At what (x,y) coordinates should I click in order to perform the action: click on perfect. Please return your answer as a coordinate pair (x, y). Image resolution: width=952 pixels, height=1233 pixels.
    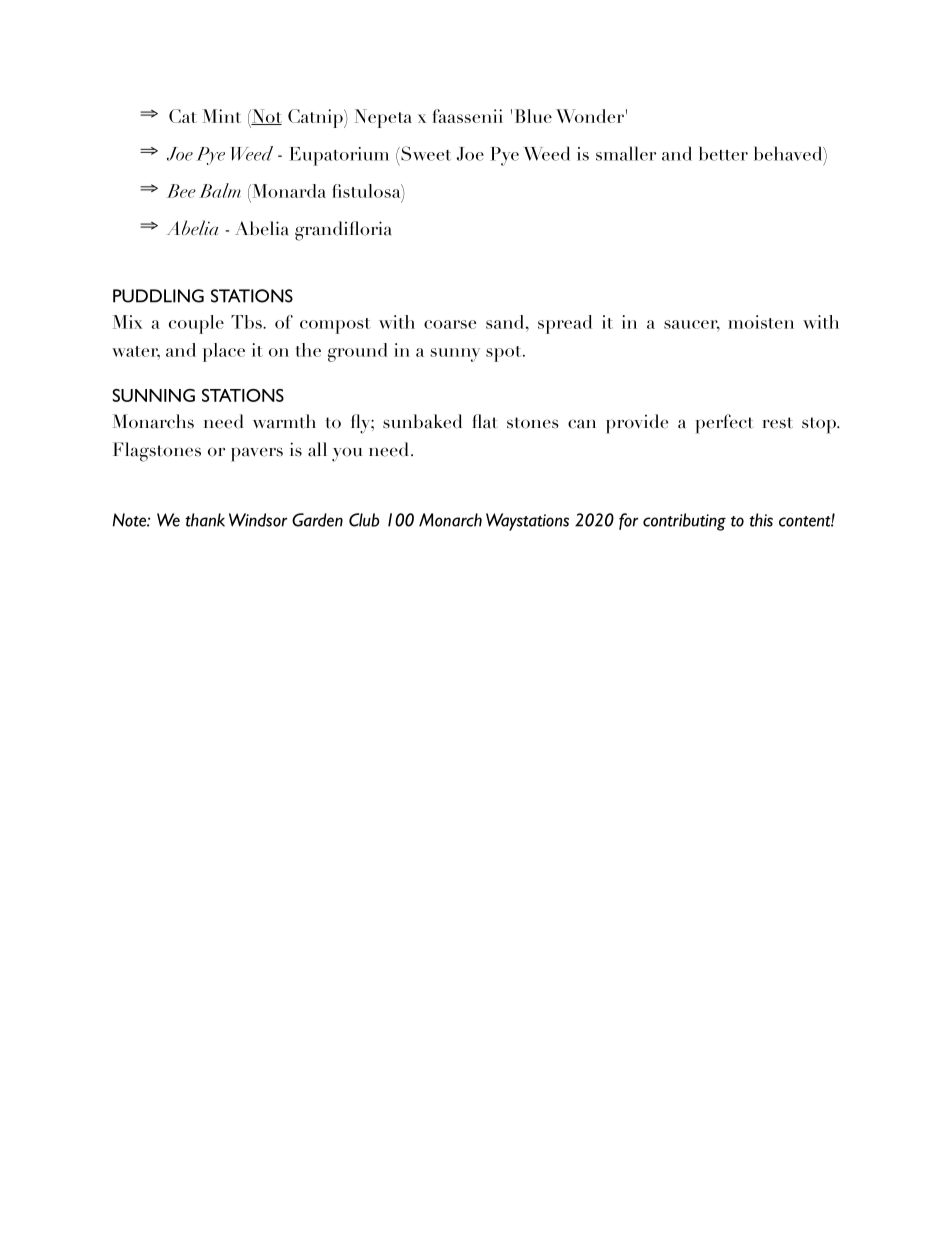
    Looking at the image, I should click on (724, 424).
